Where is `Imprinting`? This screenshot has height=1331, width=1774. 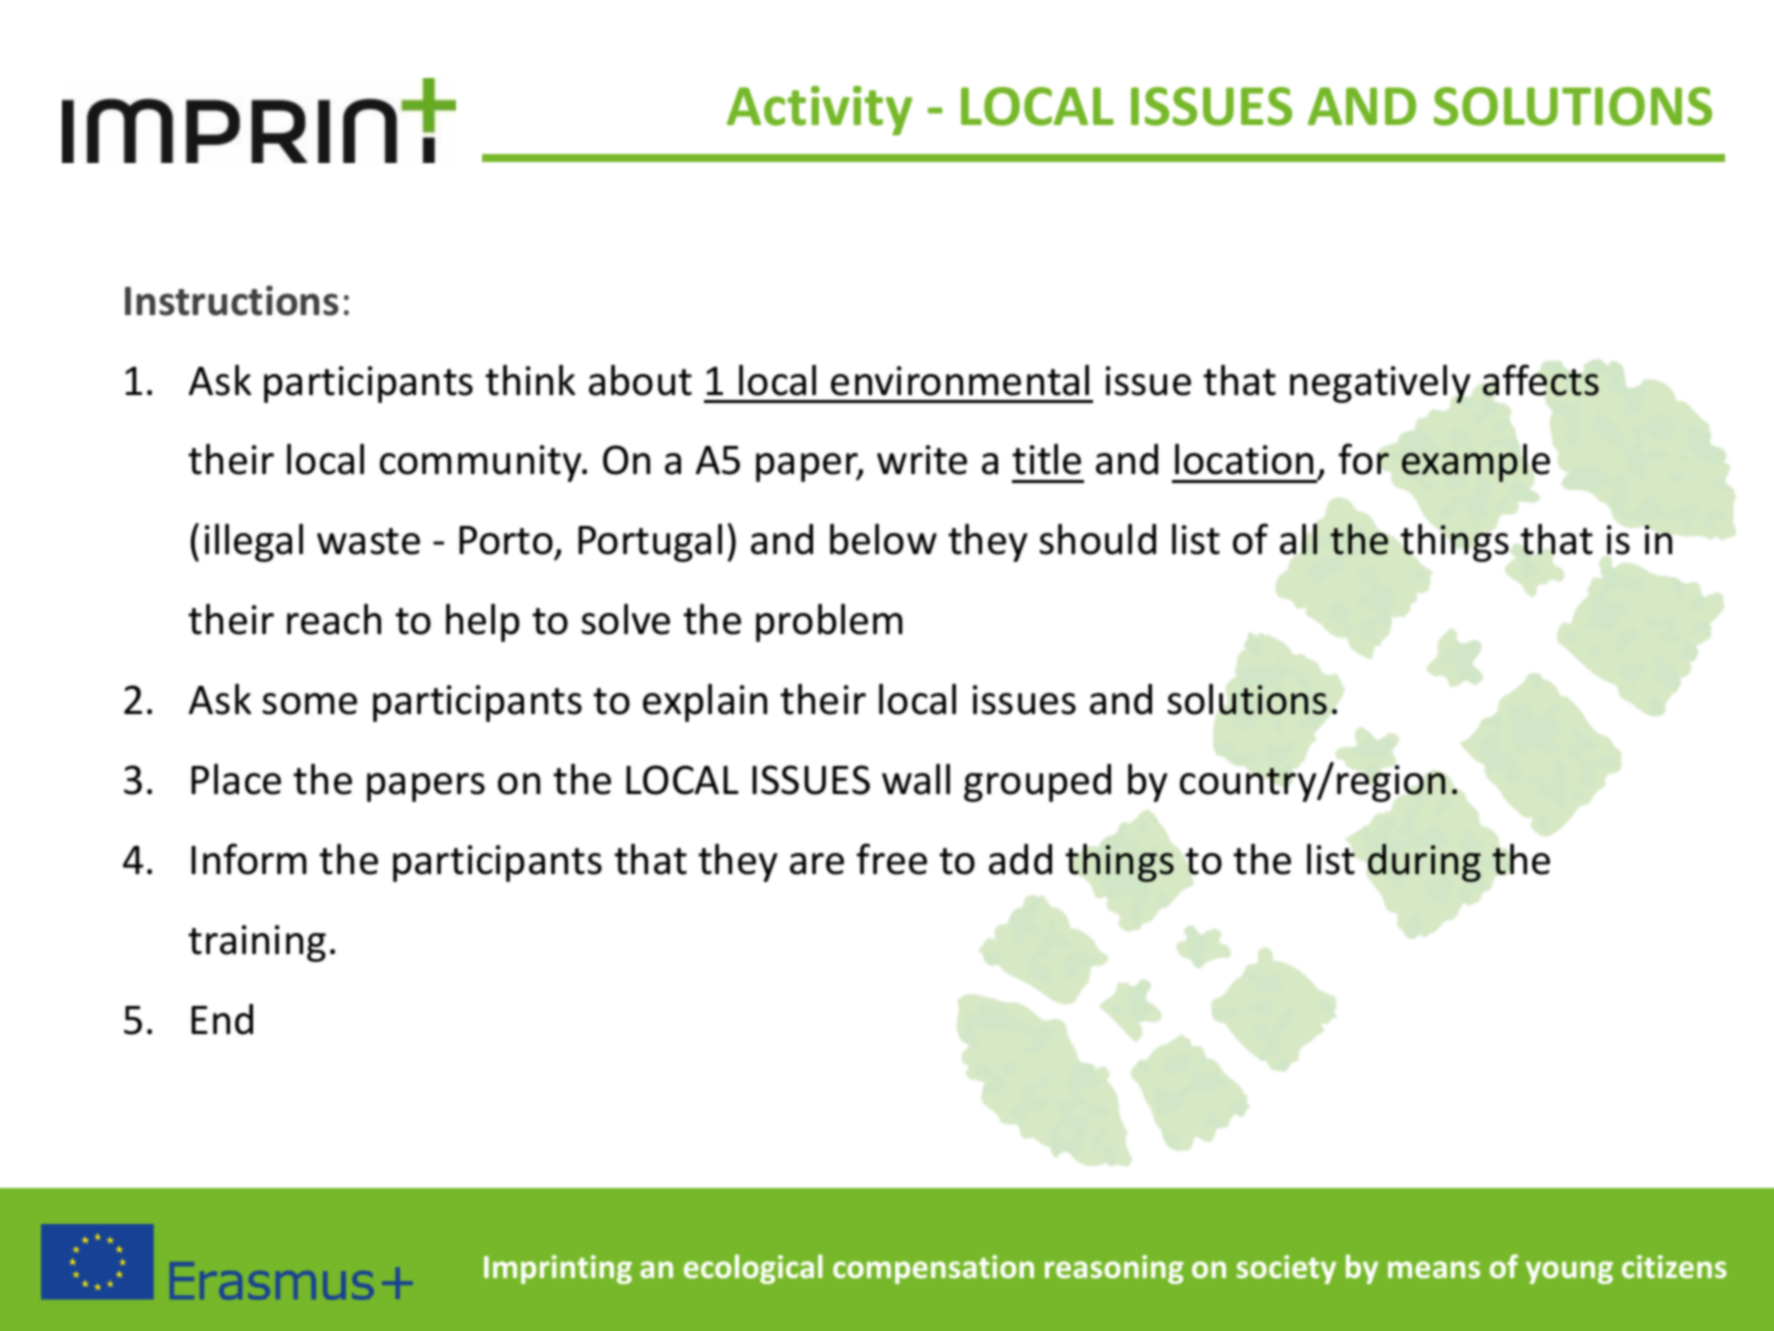 Imprinting is located at coordinates (558, 1269).
